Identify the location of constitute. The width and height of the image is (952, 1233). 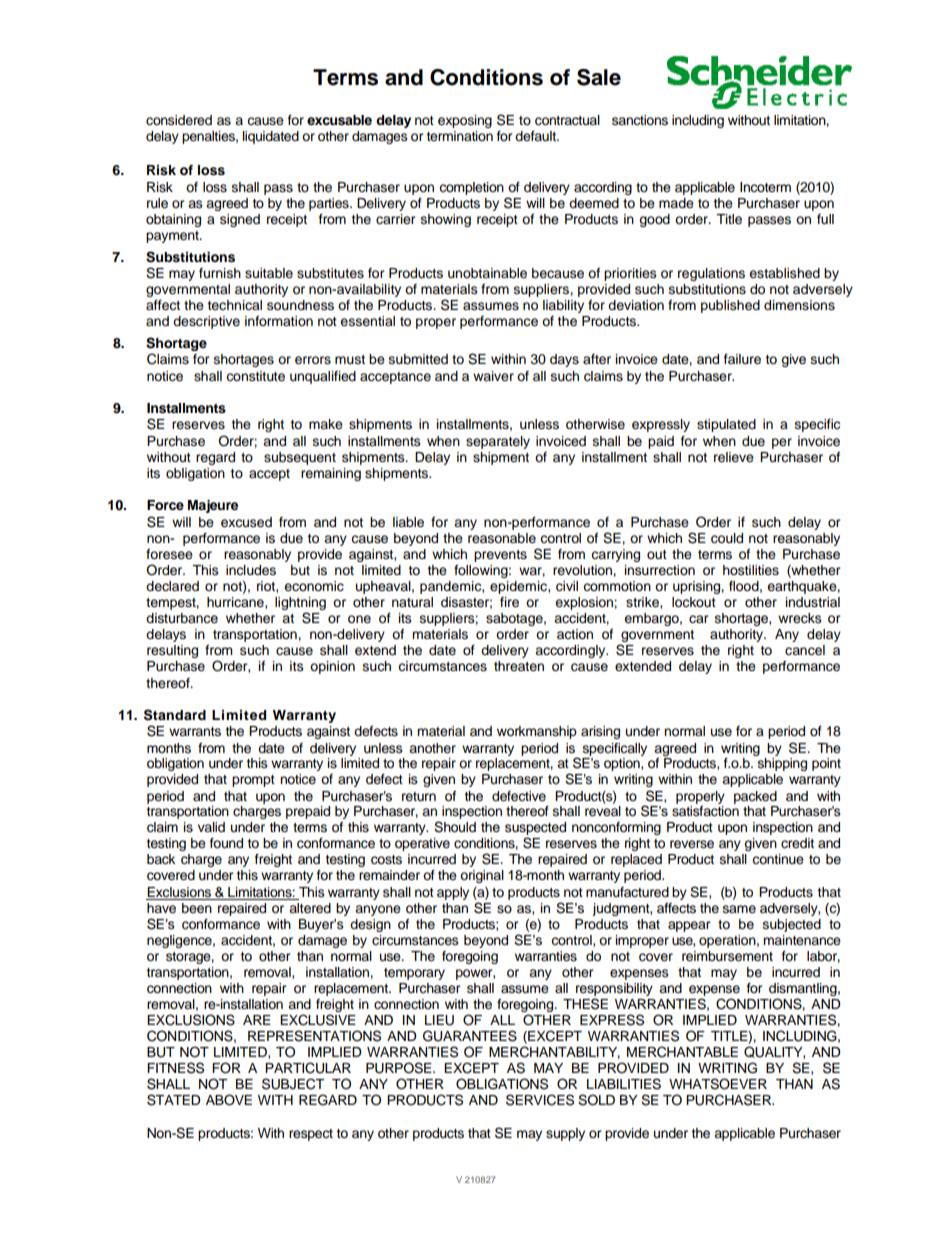
(255, 376).
